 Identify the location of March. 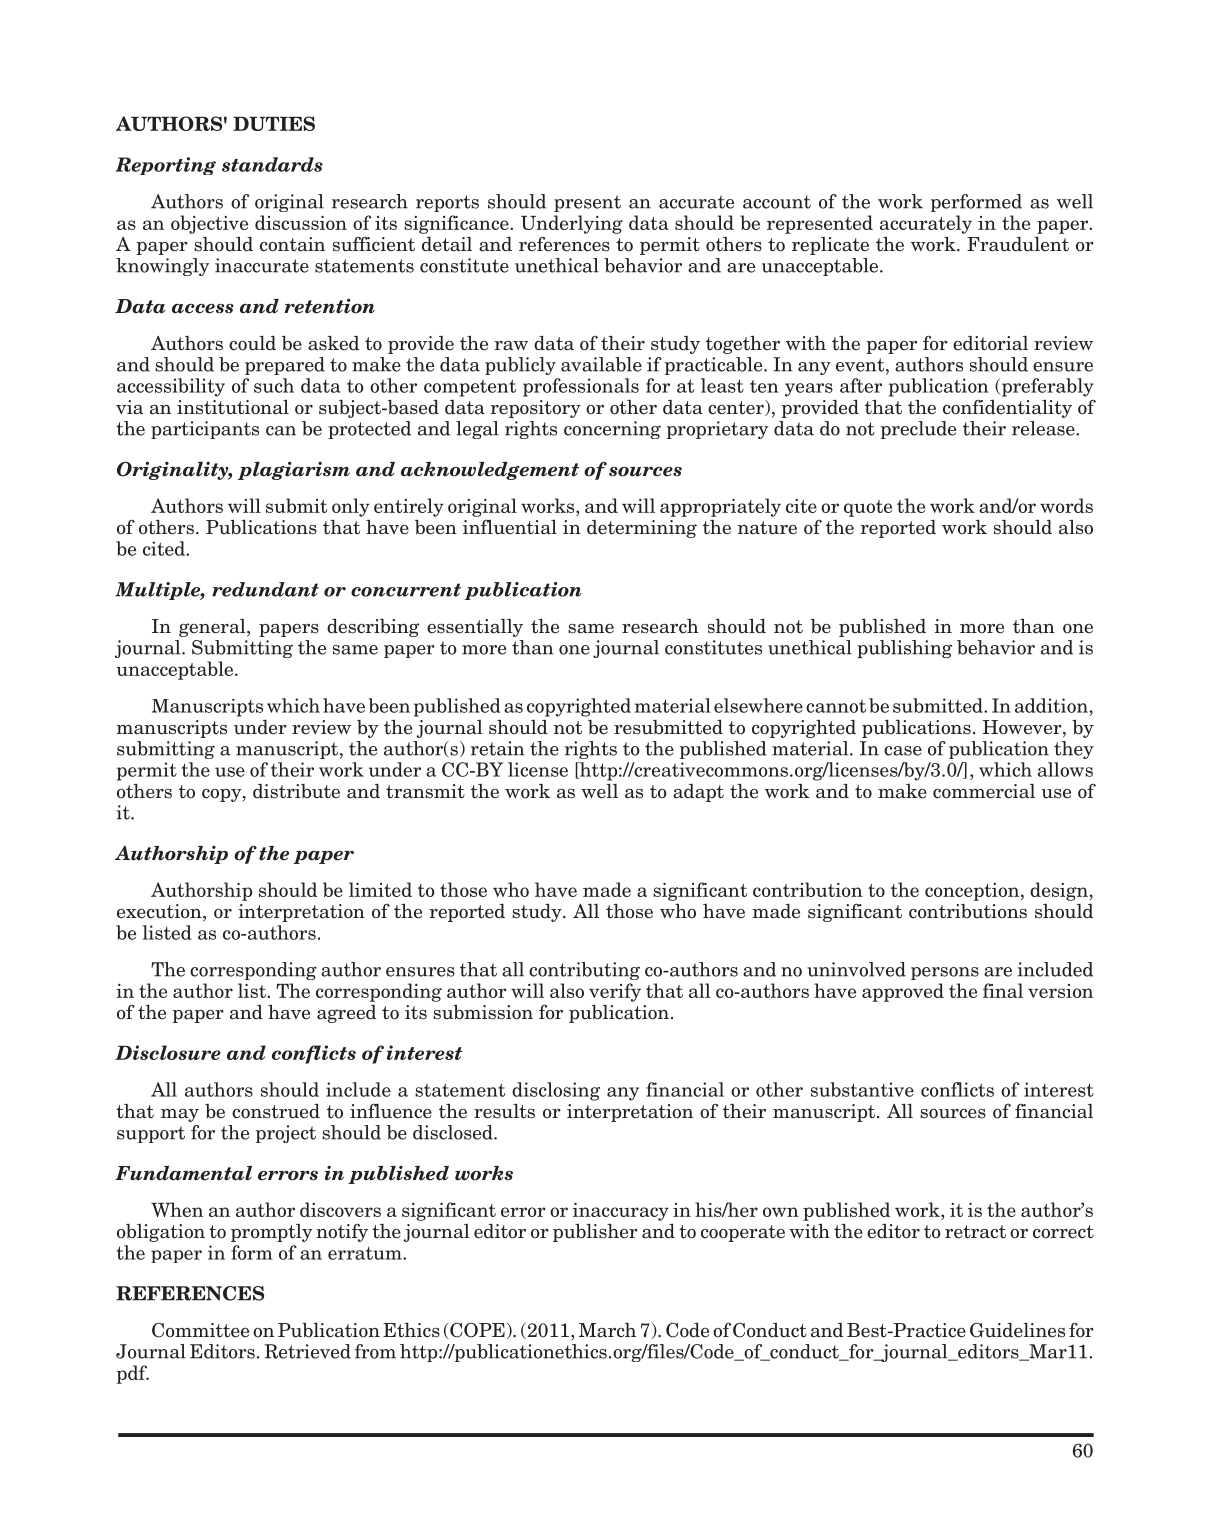
(607, 1330).
